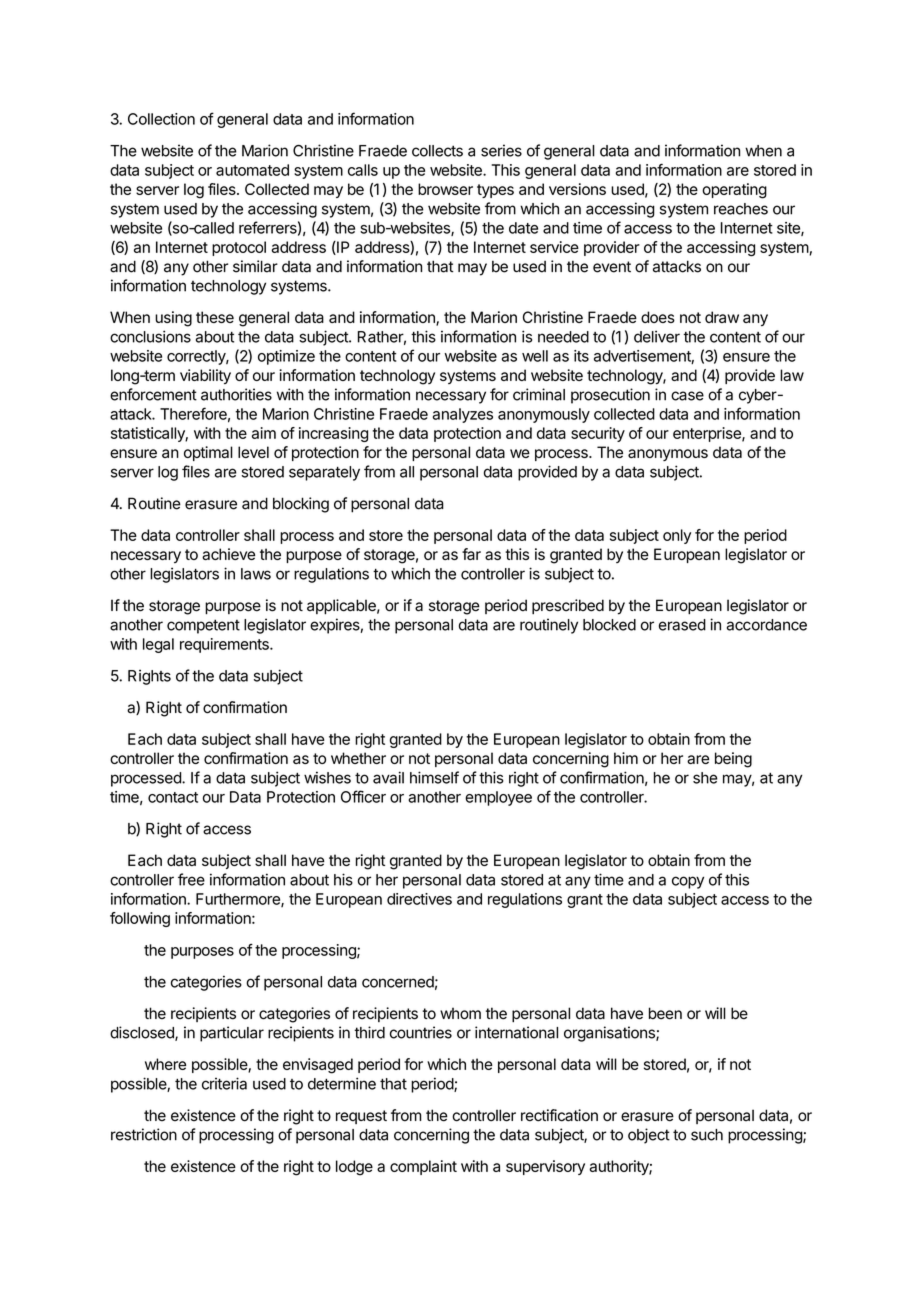 The image size is (924, 1308). What do you see at coordinates (677, 536) in the screenshot?
I see `only` at bounding box center [677, 536].
